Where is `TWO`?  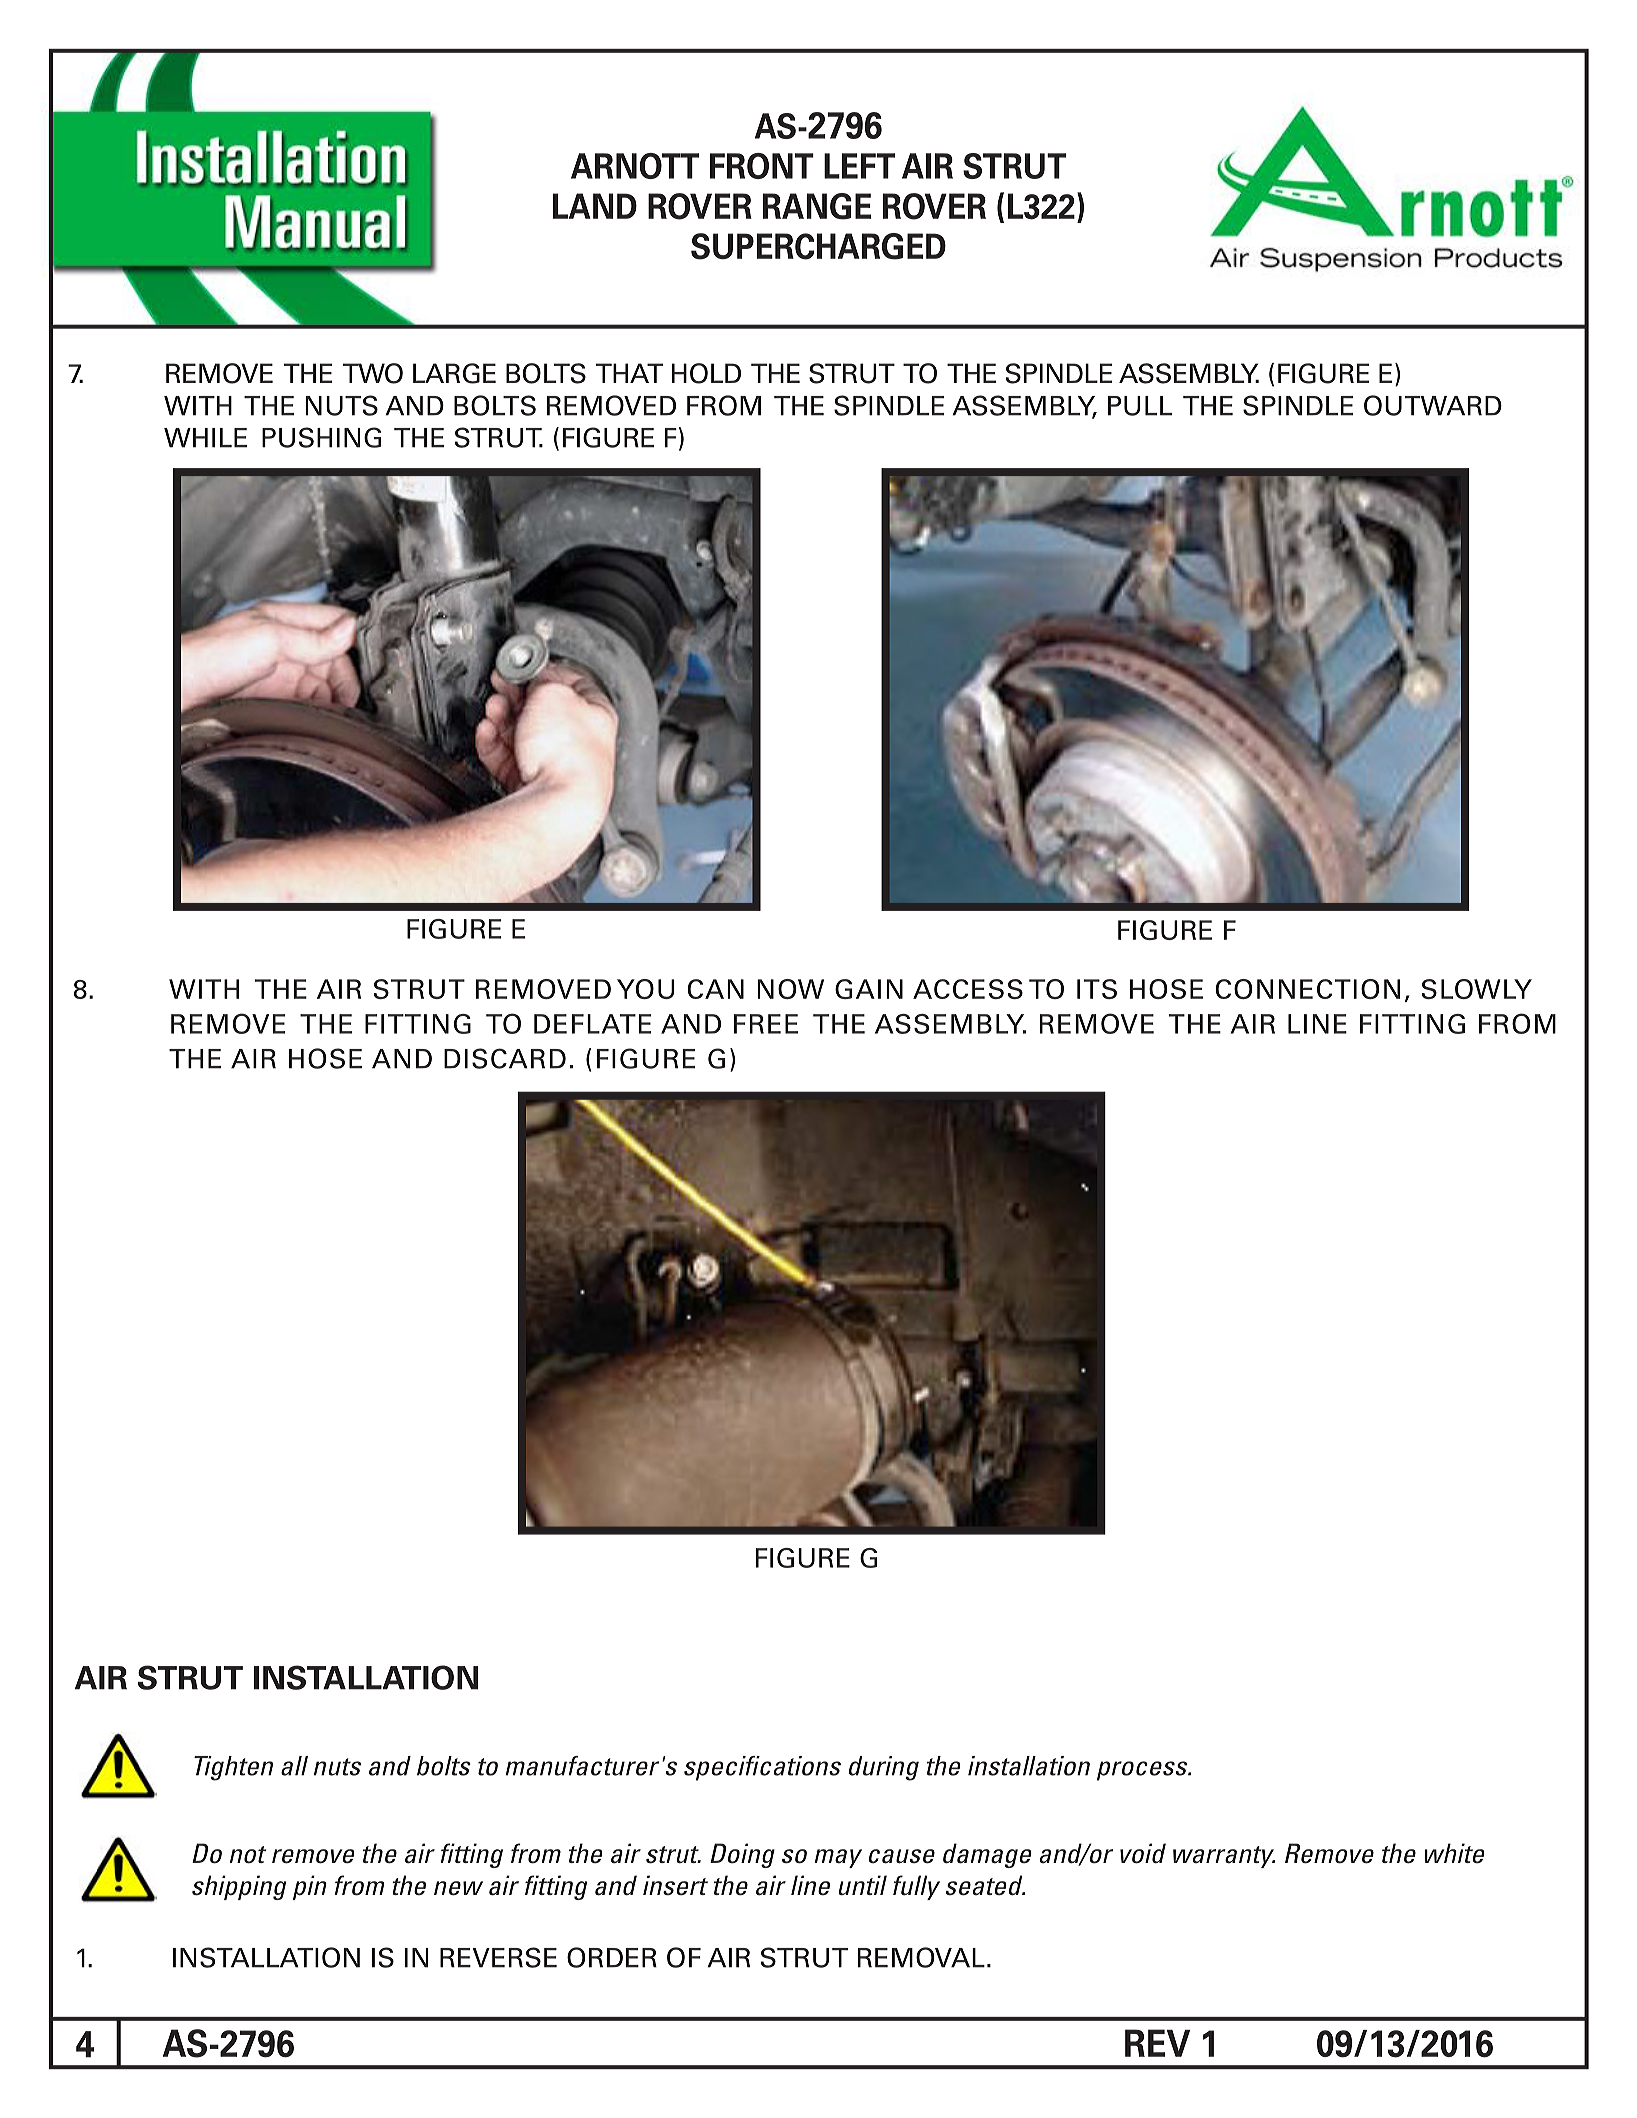
TWO is located at coordinates (373, 373).
